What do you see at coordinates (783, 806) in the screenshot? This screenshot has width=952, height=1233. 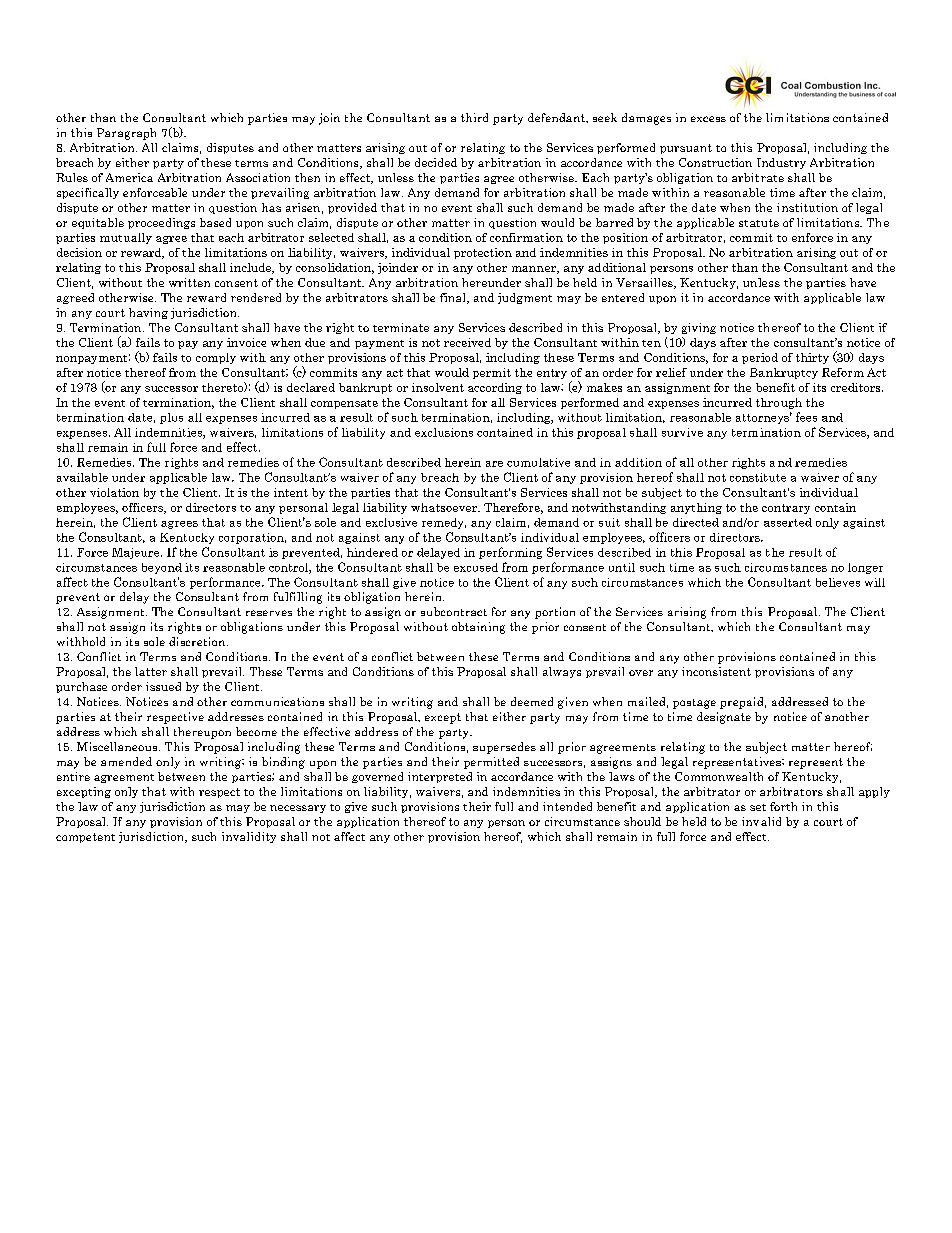 I see `forth` at bounding box center [783, 806].
